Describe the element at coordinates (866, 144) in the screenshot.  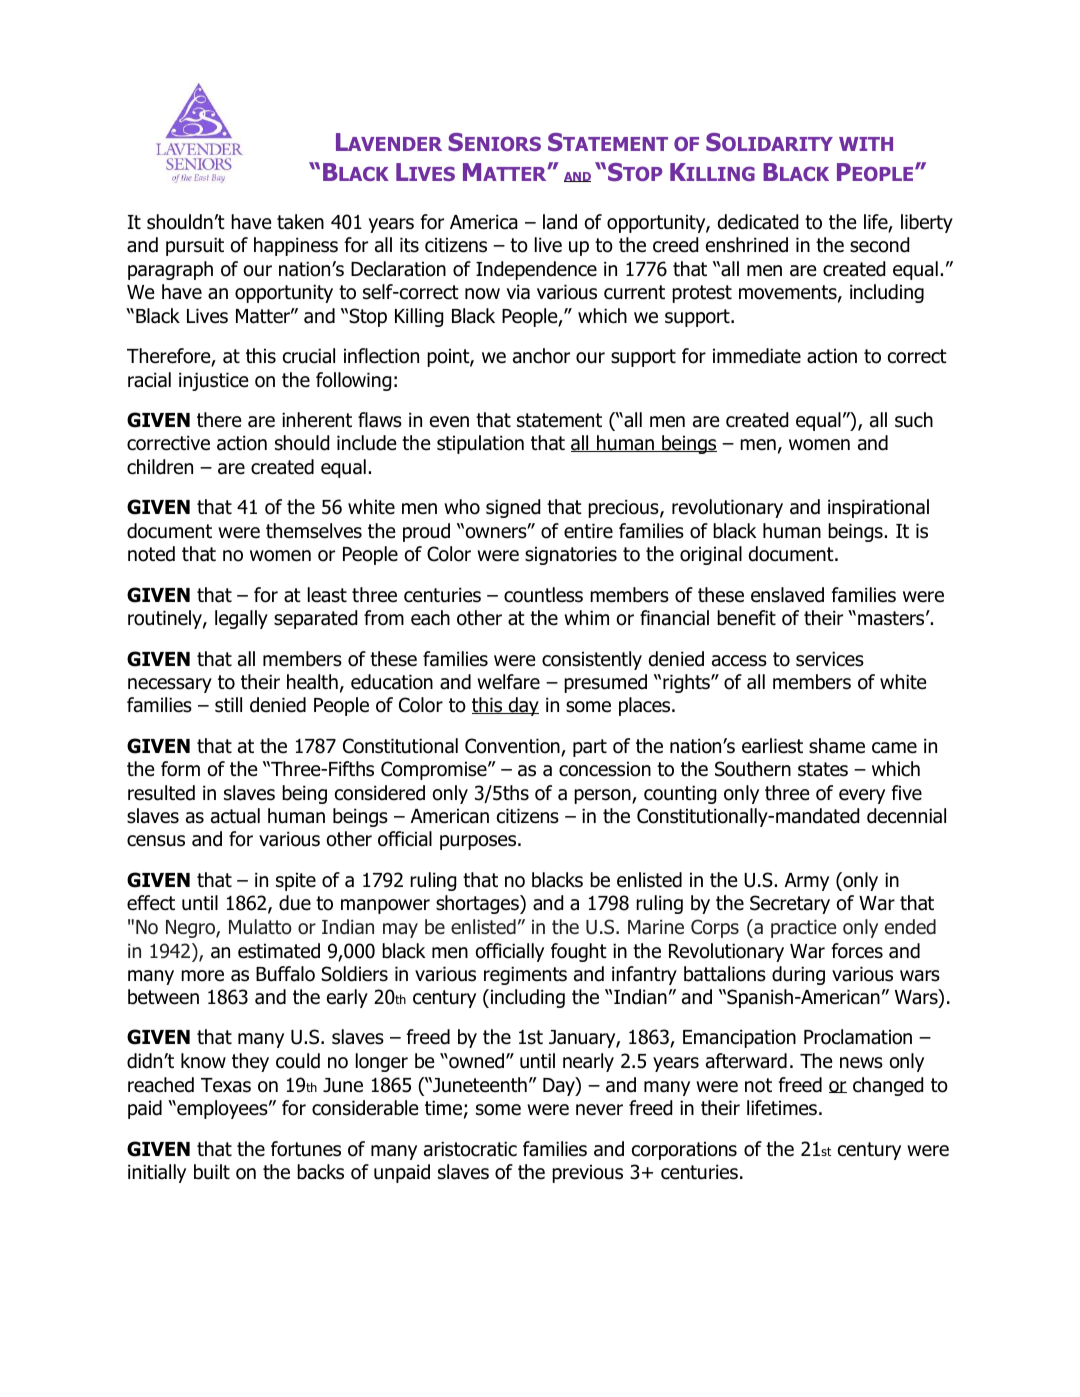
I see `WITH` at that location.
